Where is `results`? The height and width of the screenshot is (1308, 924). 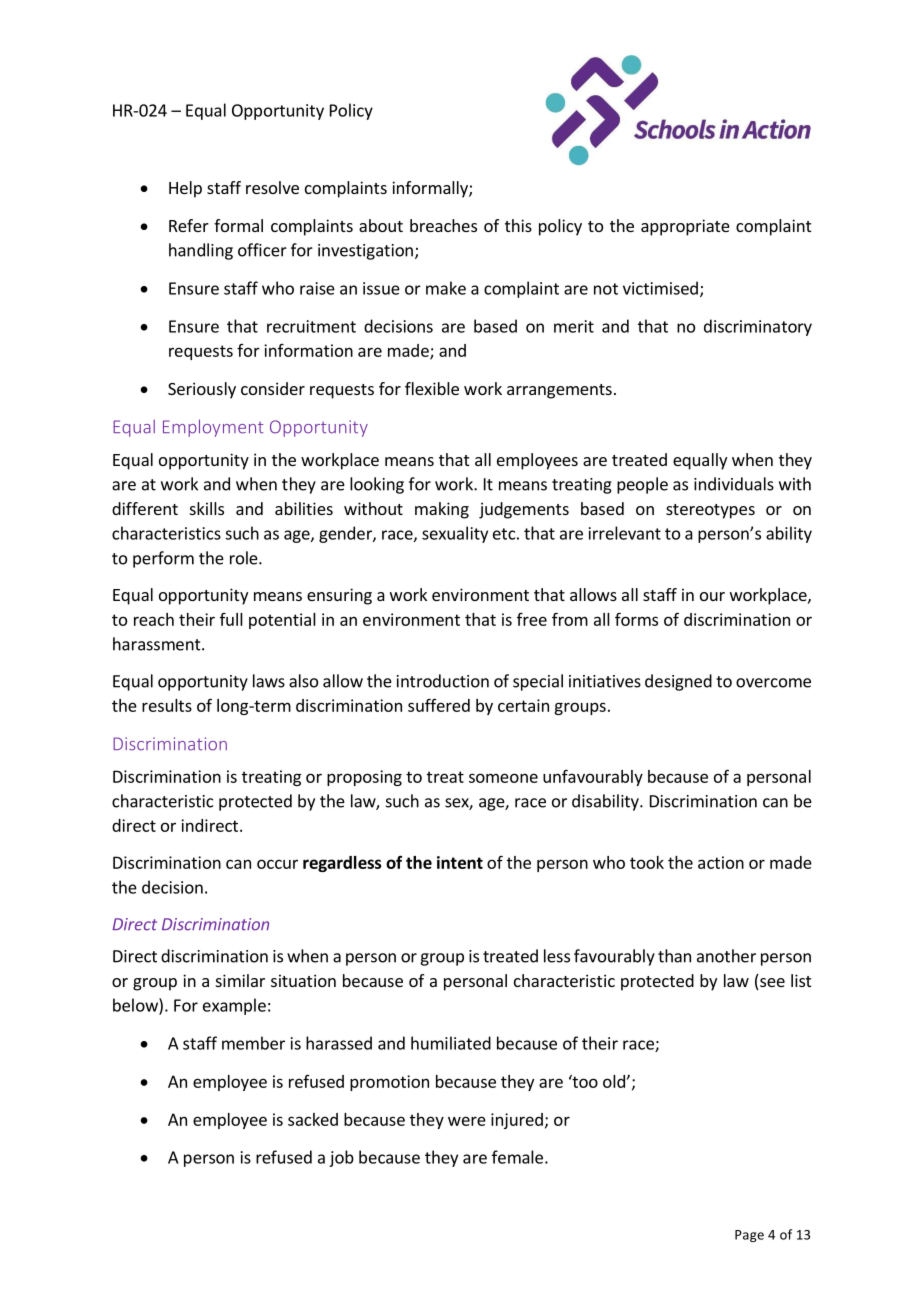 results is located at coordinates (167, 705).
